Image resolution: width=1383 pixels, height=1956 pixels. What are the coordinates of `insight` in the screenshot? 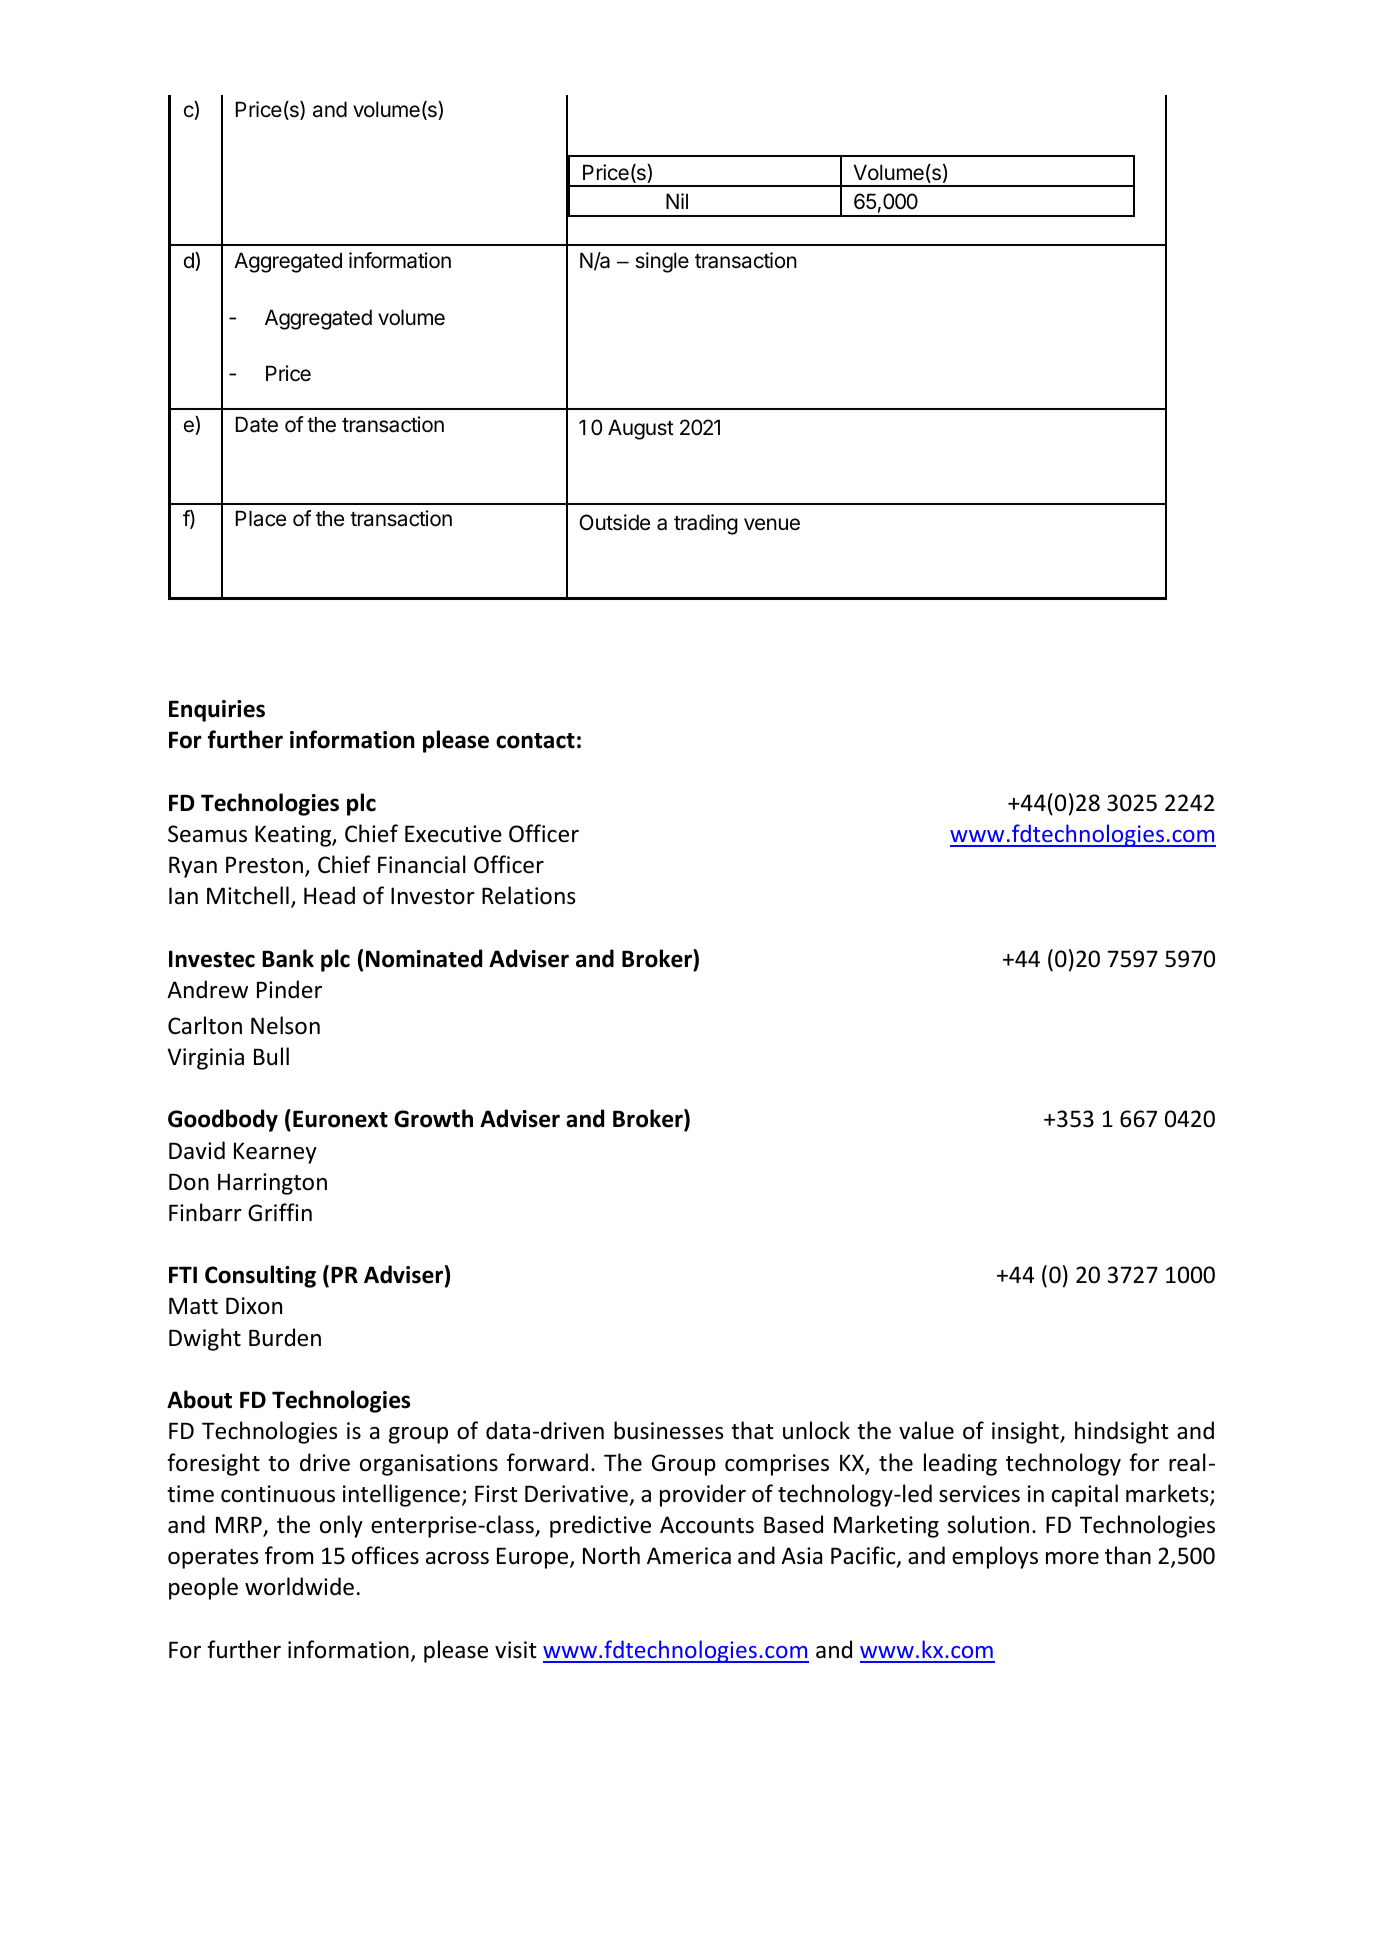 It's located at (1026, 1432).
